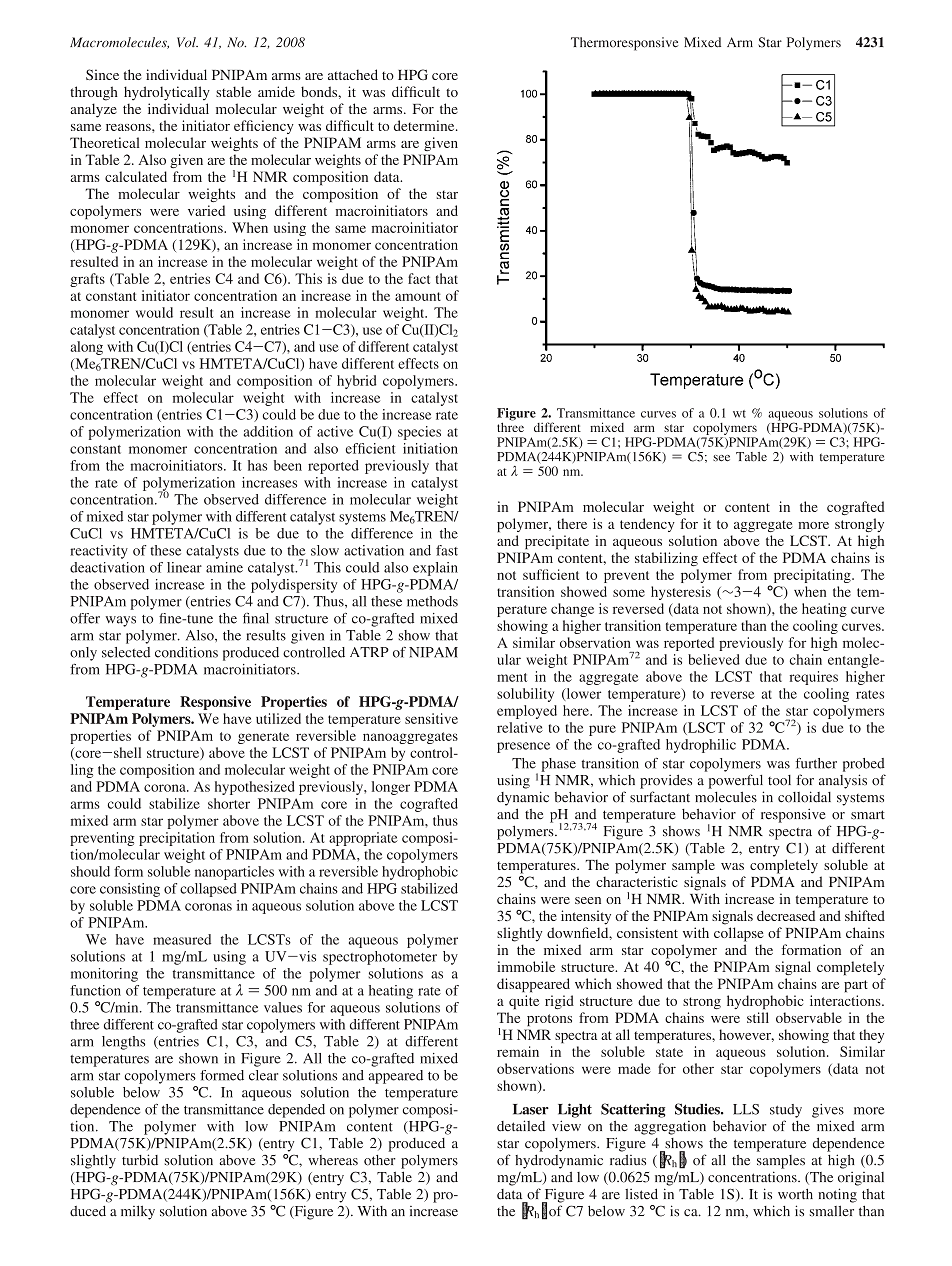  Describe the element at coordinates (521, 1126) in the page. I see `detailed` at that location.
